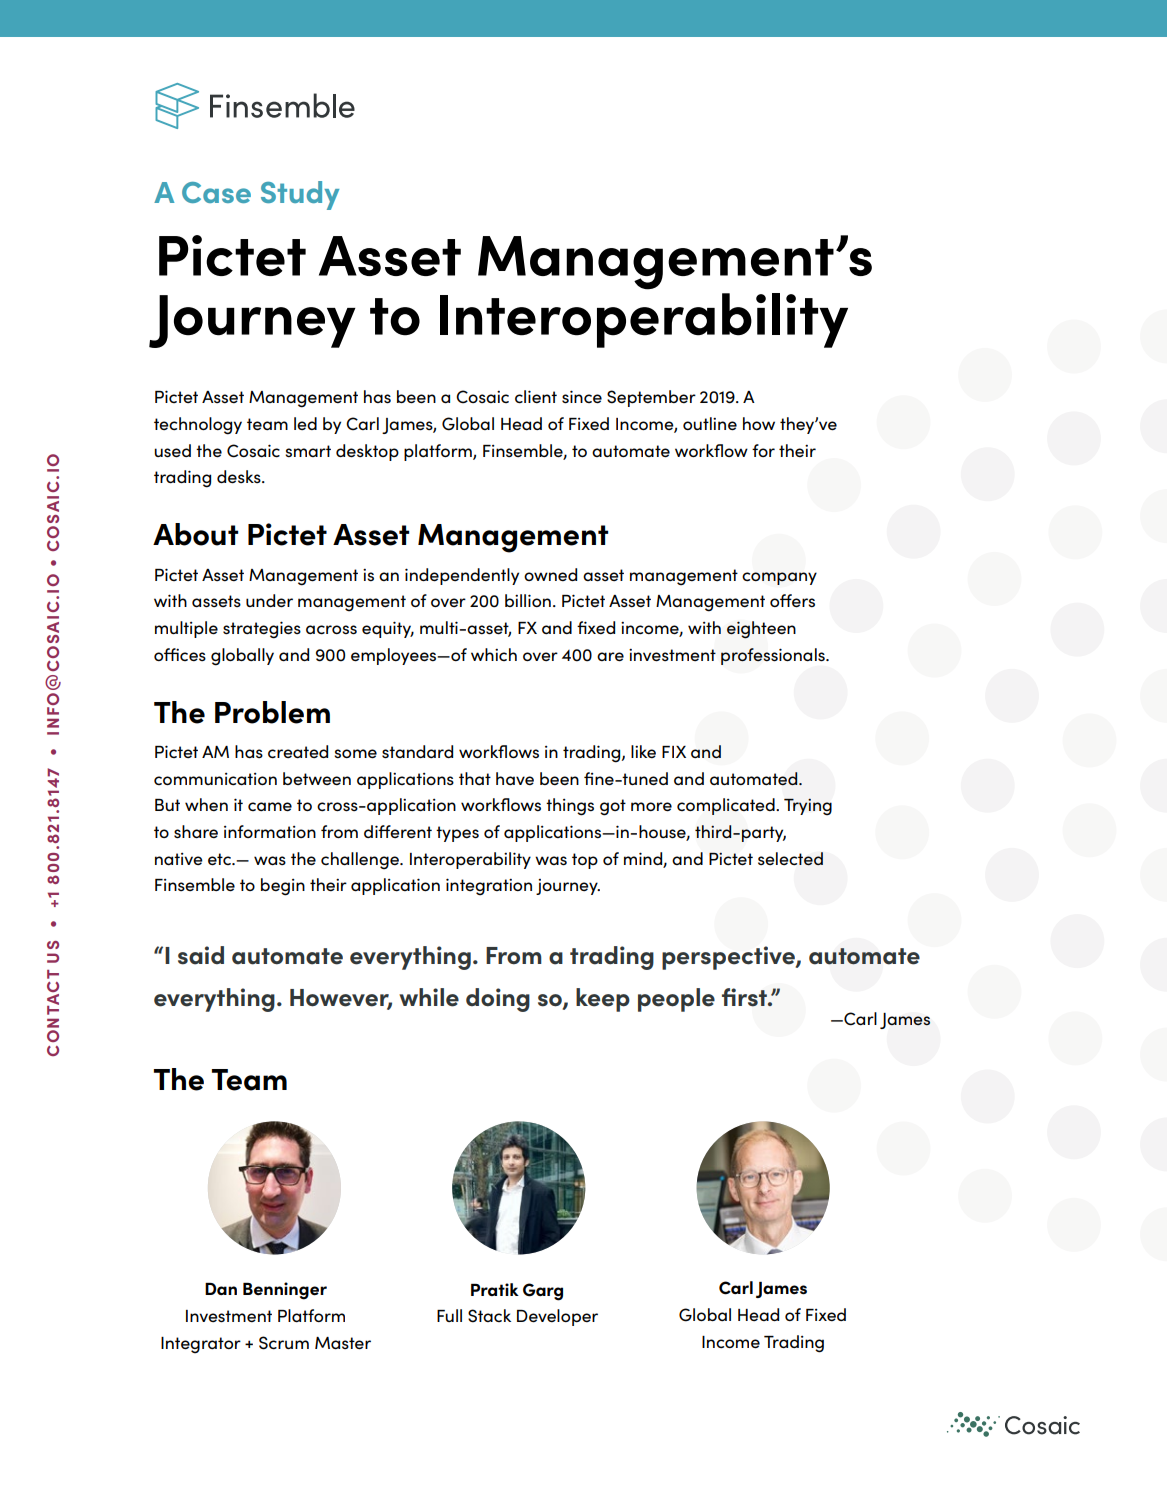 Image resolution: width=1167 pixels, height=1510 pixels. What do you see at coordinates (201, 955) in the screenshot?
I see `said` at bounding box center [201, 955].
